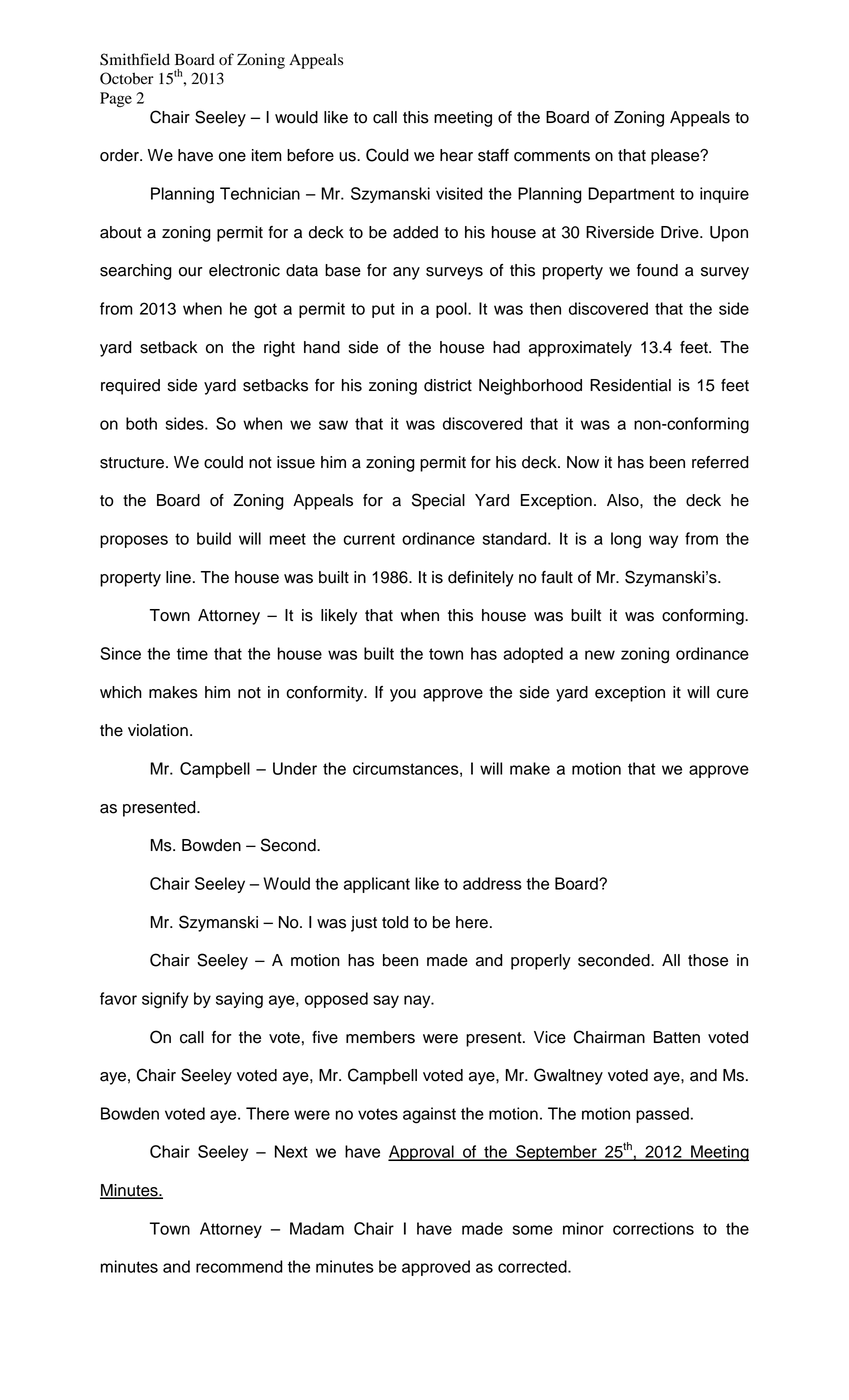 The height and width of the image is (1400, 849). What do you see at coordinates (158, 730) in the image?
I see `violation` at bounding box center [158, 730].
